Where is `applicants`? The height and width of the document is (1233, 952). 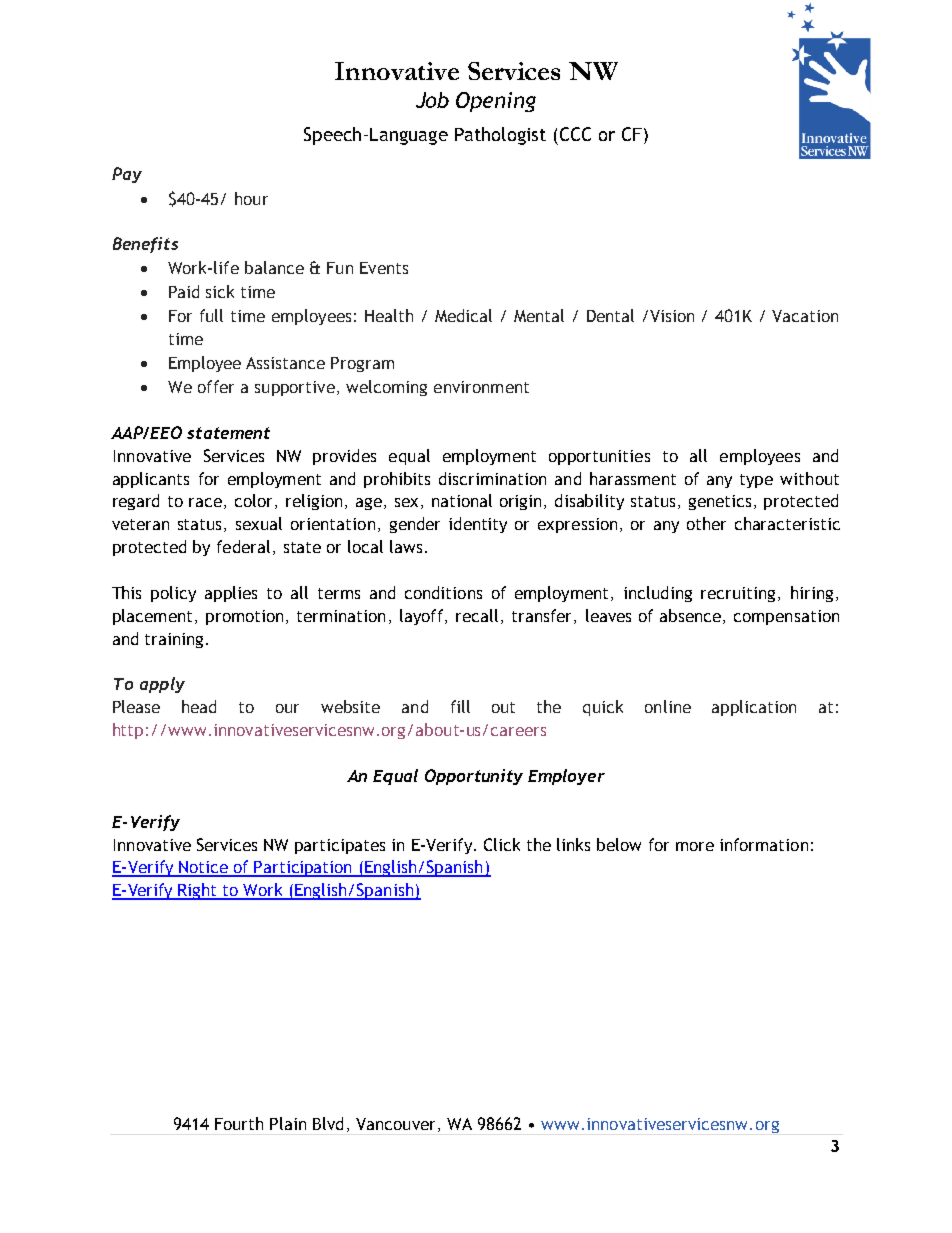 applicants is located at coordinates (151, 480).
